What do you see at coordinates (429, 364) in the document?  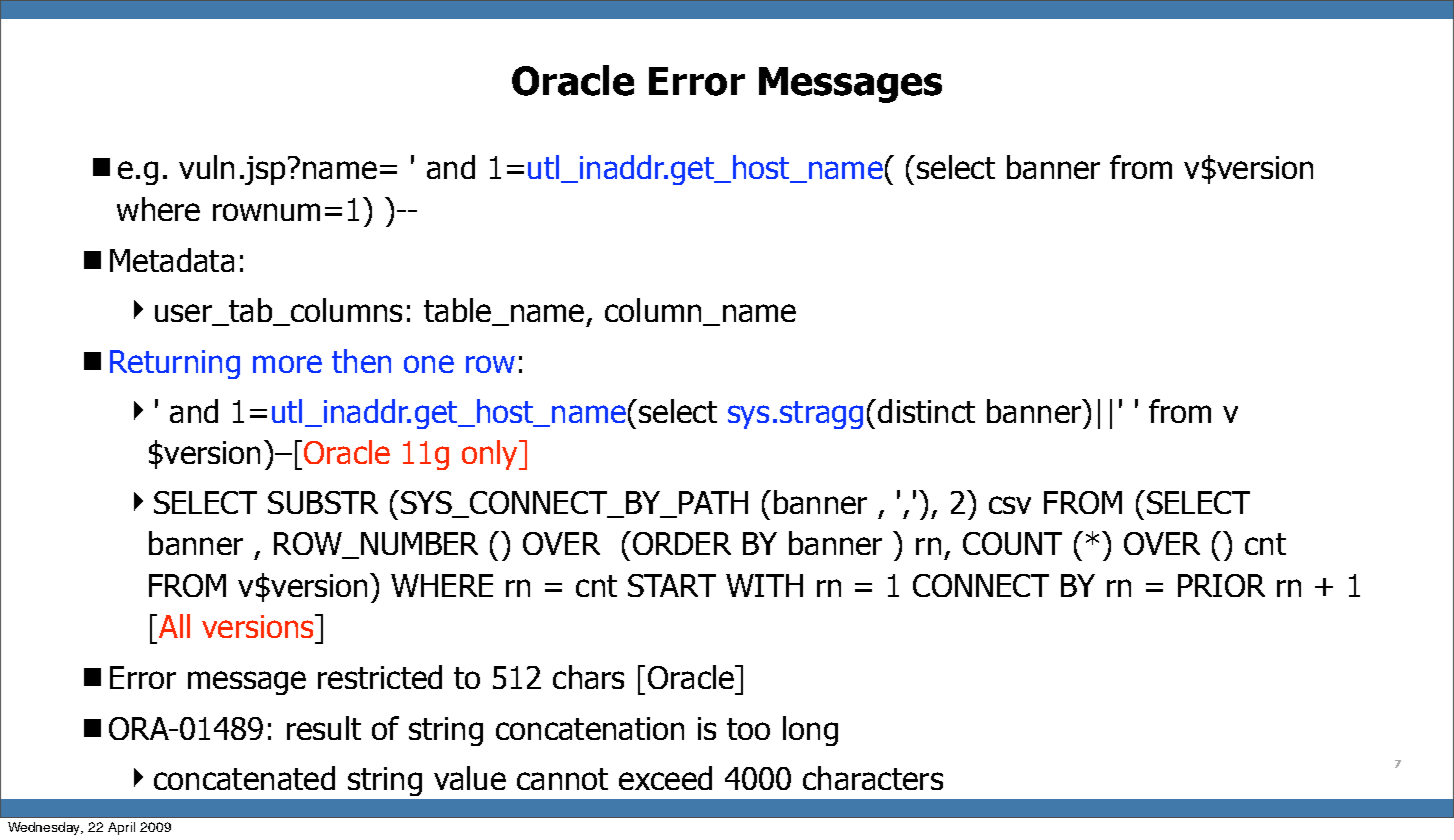 I see `one` at bounding box center [429, 364].
